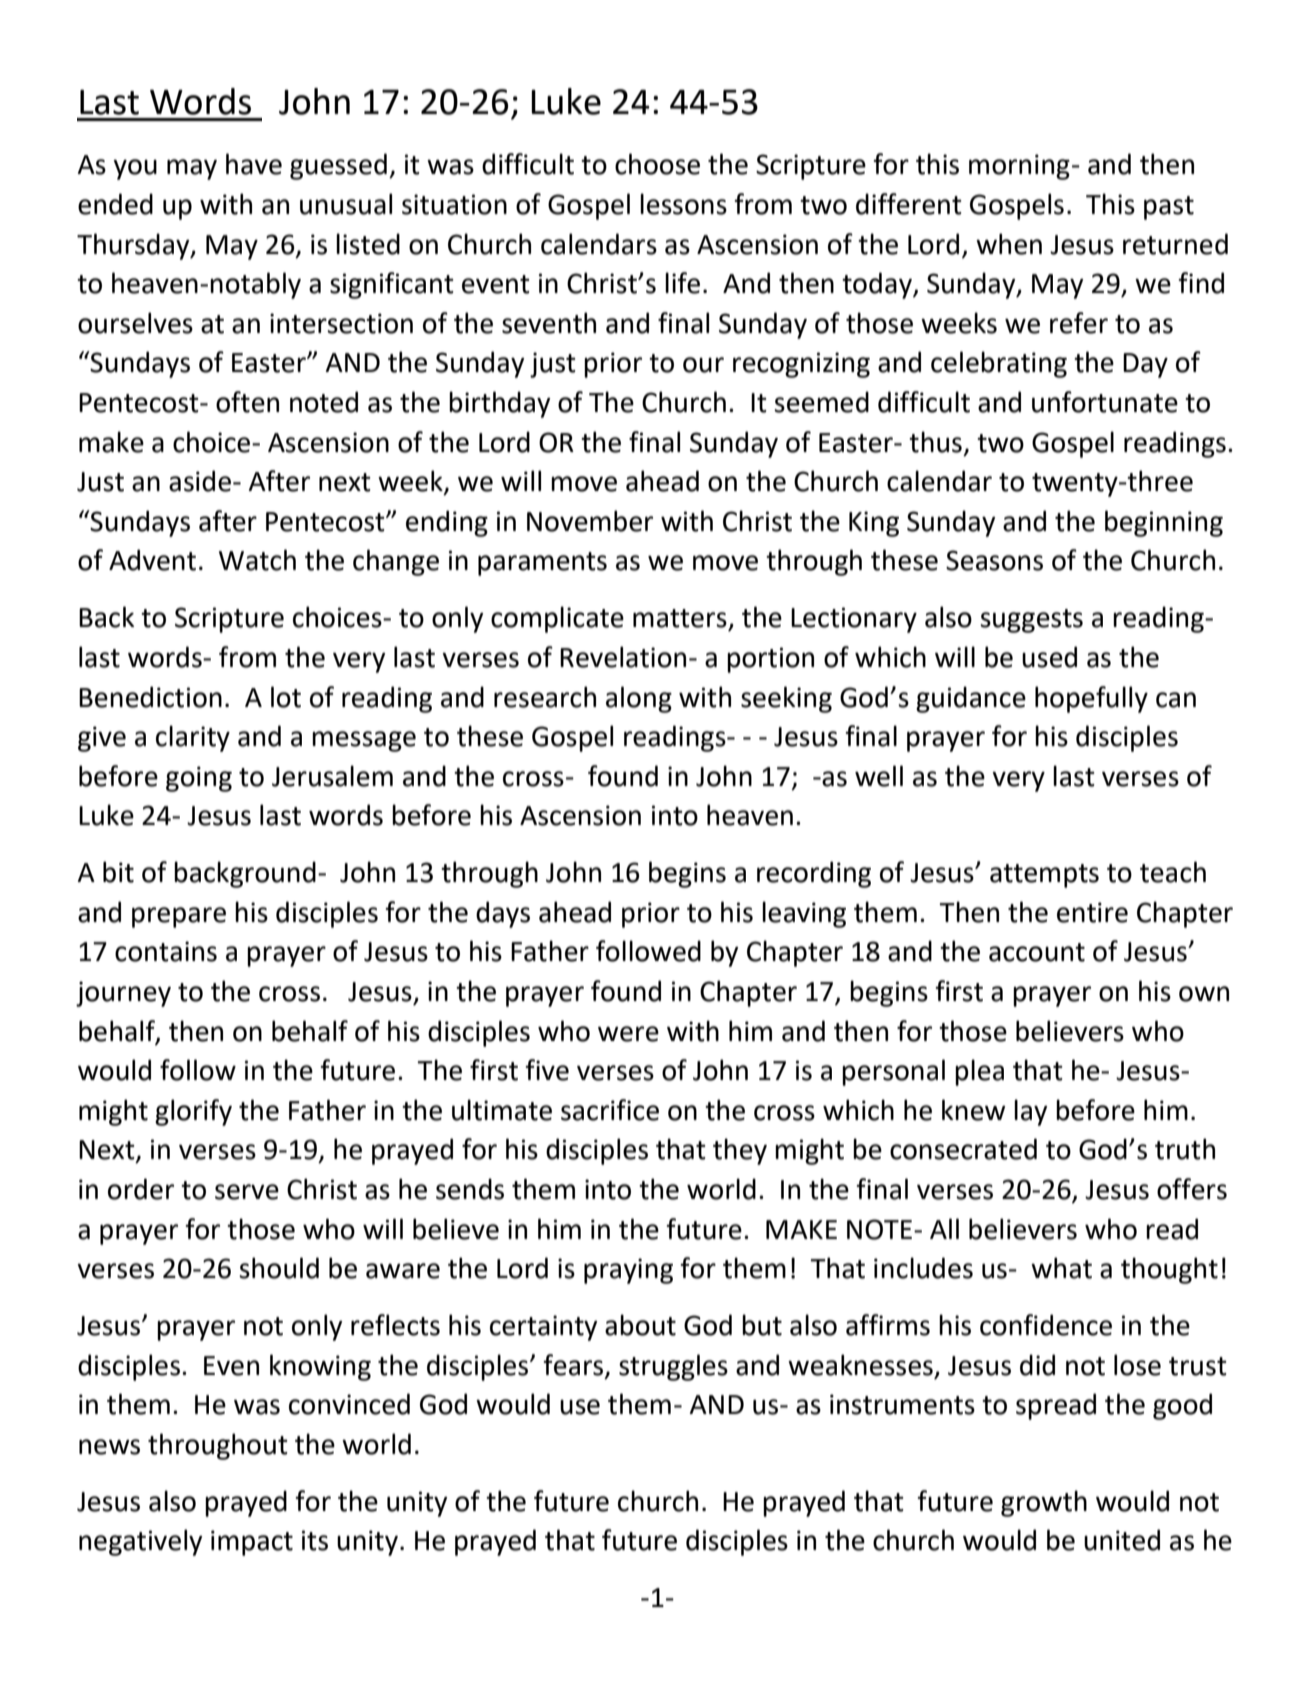  Describe the element at coordinates (1044, 876) in the screenshot. I see `attempts` at that location.
